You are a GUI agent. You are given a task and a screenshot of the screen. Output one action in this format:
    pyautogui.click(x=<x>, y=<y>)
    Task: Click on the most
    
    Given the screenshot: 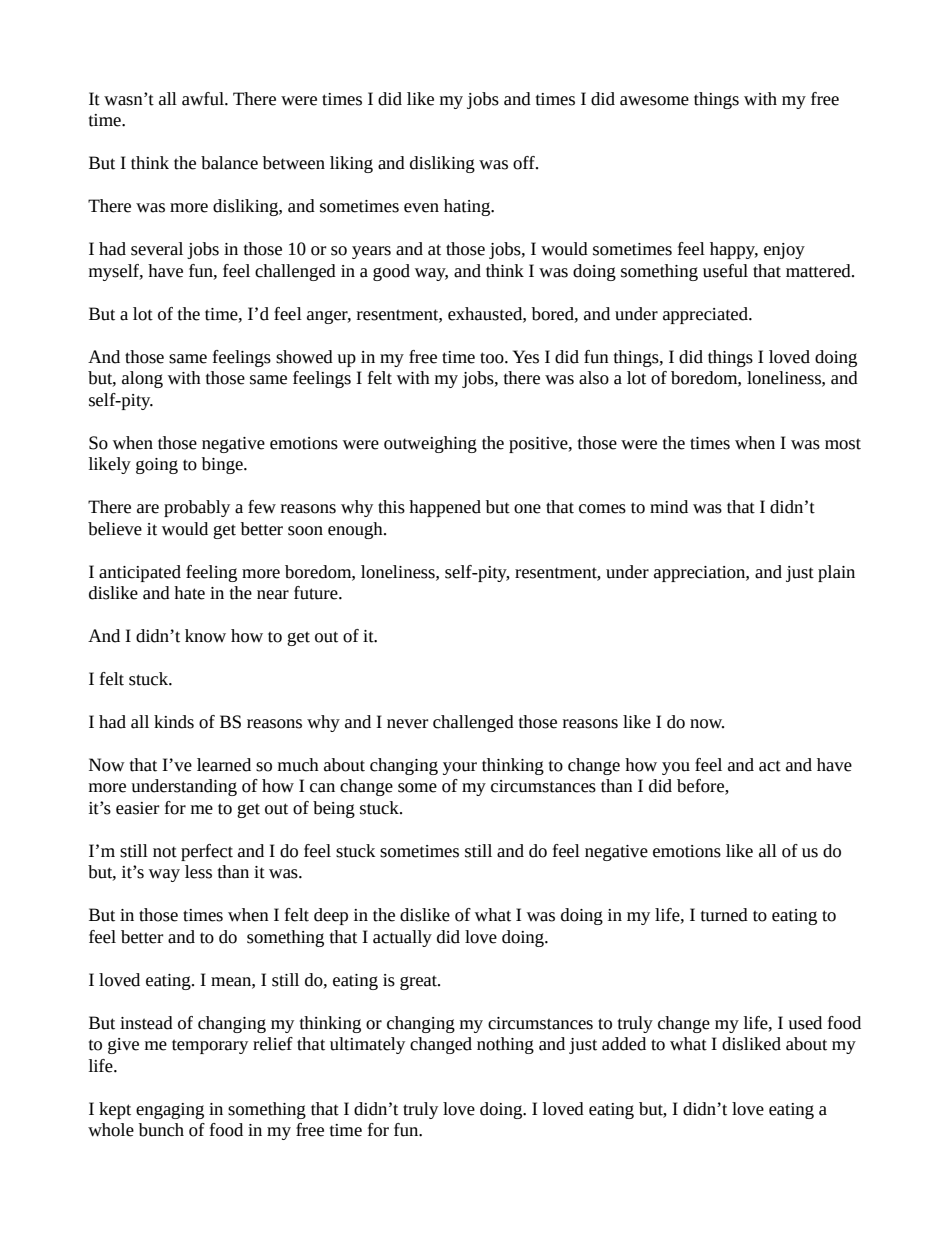 What is the action you would take?
    pyautogui.click(x=843, y=444)
